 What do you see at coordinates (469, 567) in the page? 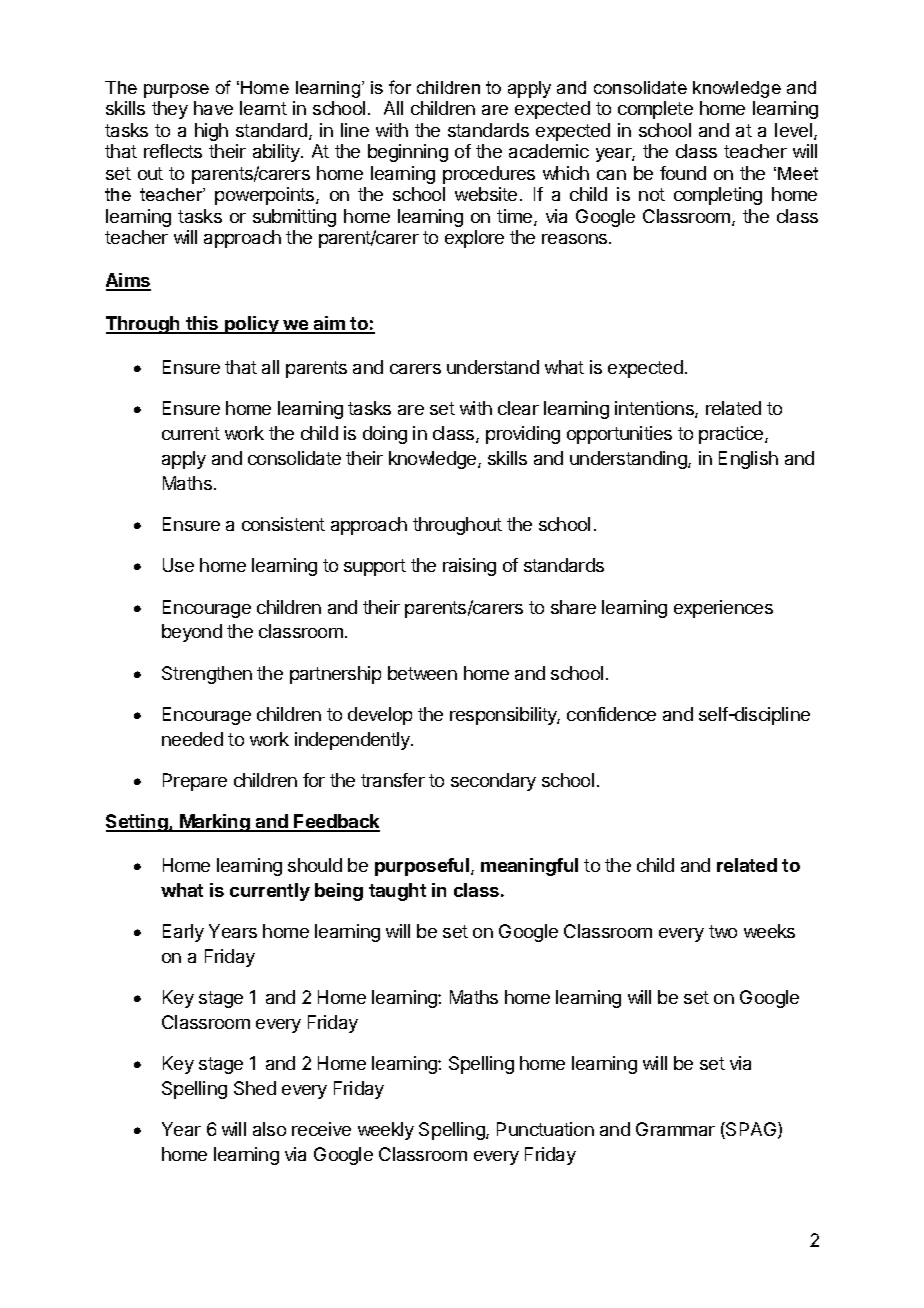
I see `raising` at bounding box center [469, 567].
